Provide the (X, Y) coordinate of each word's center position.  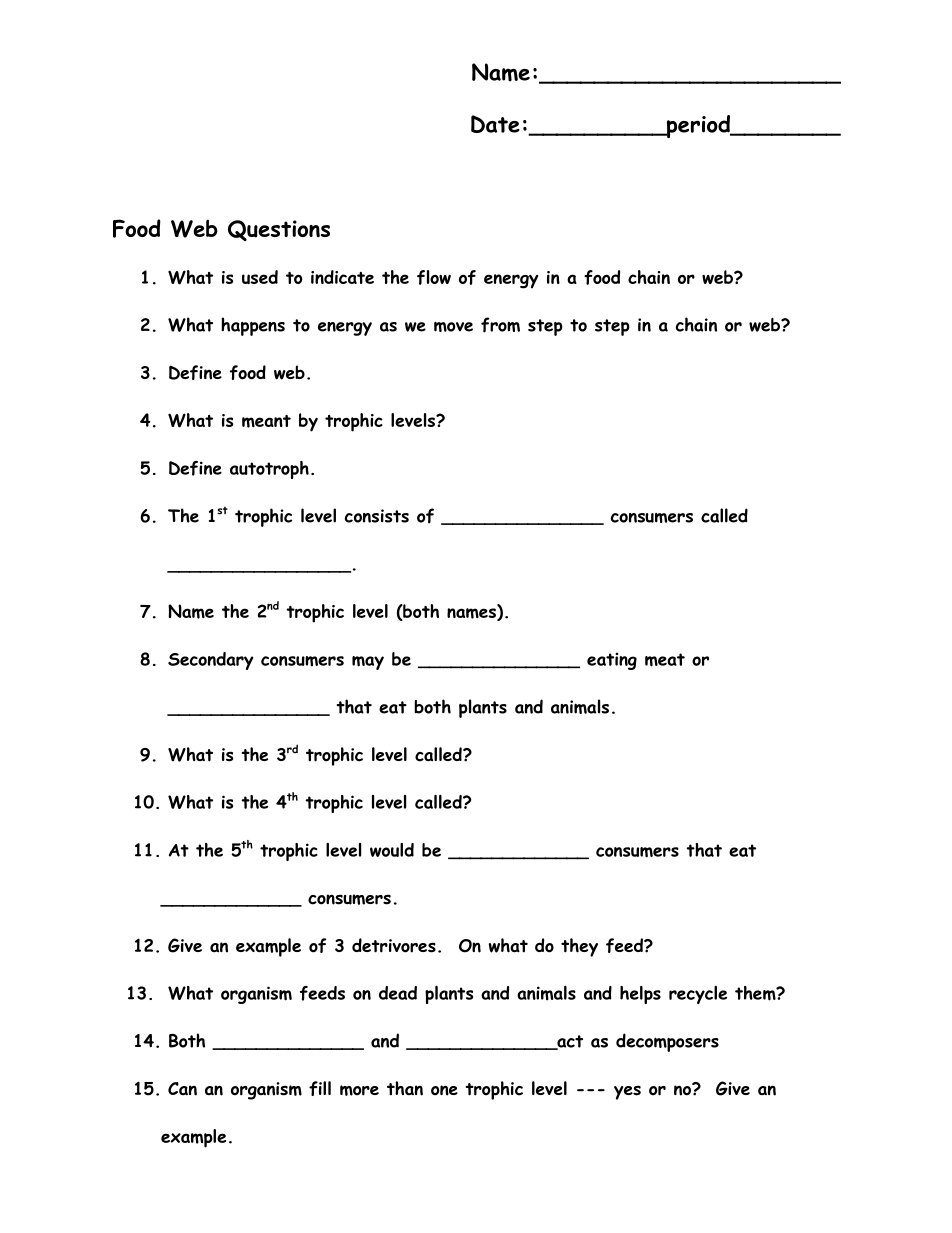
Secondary (211, 661)
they (579, 947)
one (444, 1090)
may (368, 663)
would (392, 850)
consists (377, 516)
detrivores (394, 945)
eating (612, 661)
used (260, 277)
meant (266, 421)
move (453, 326)
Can (182, 1089)
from (500, 325)
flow (434, 277)
